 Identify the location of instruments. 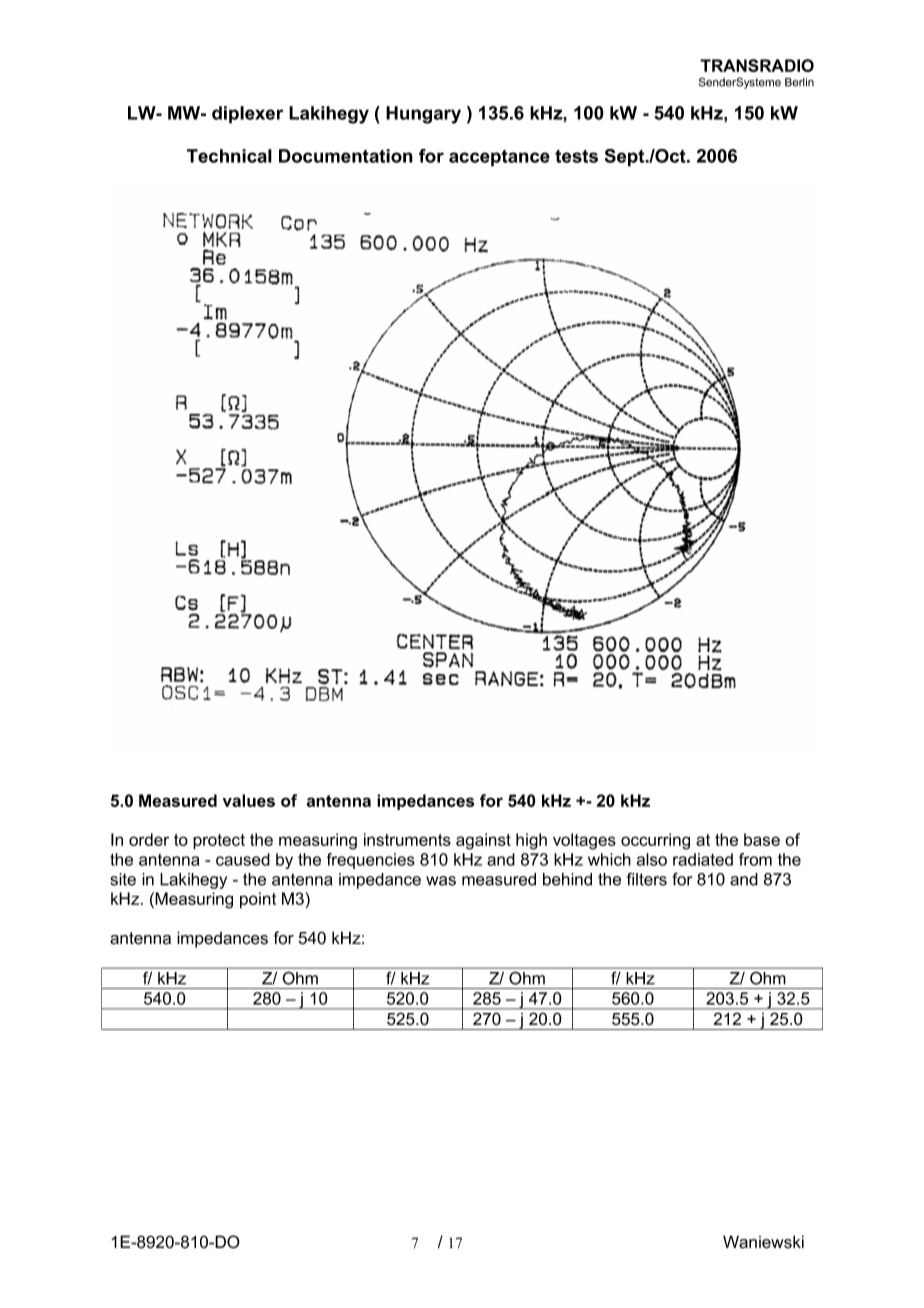
(407, 839).
